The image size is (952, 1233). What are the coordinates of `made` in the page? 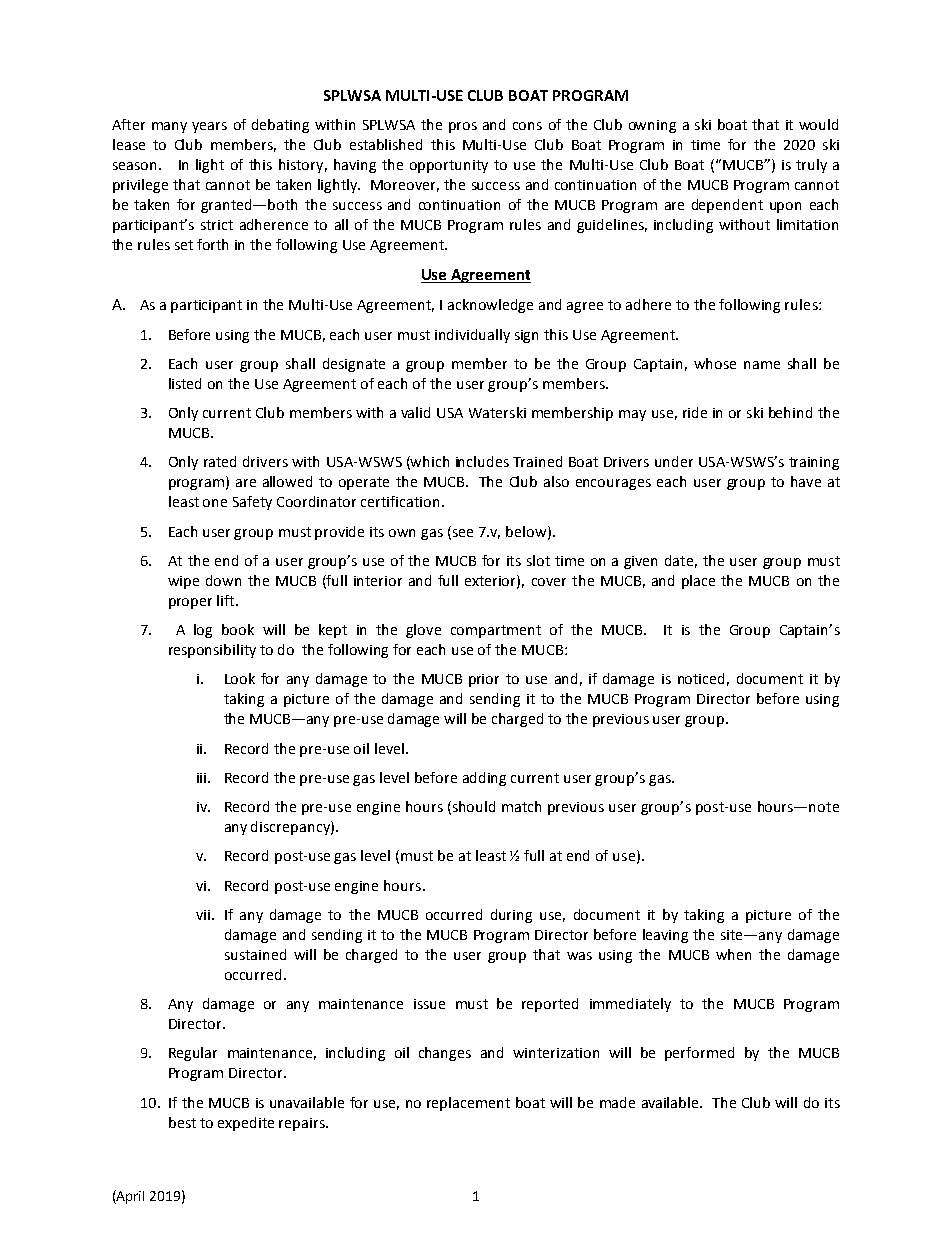 It's located at (617, 1102).
